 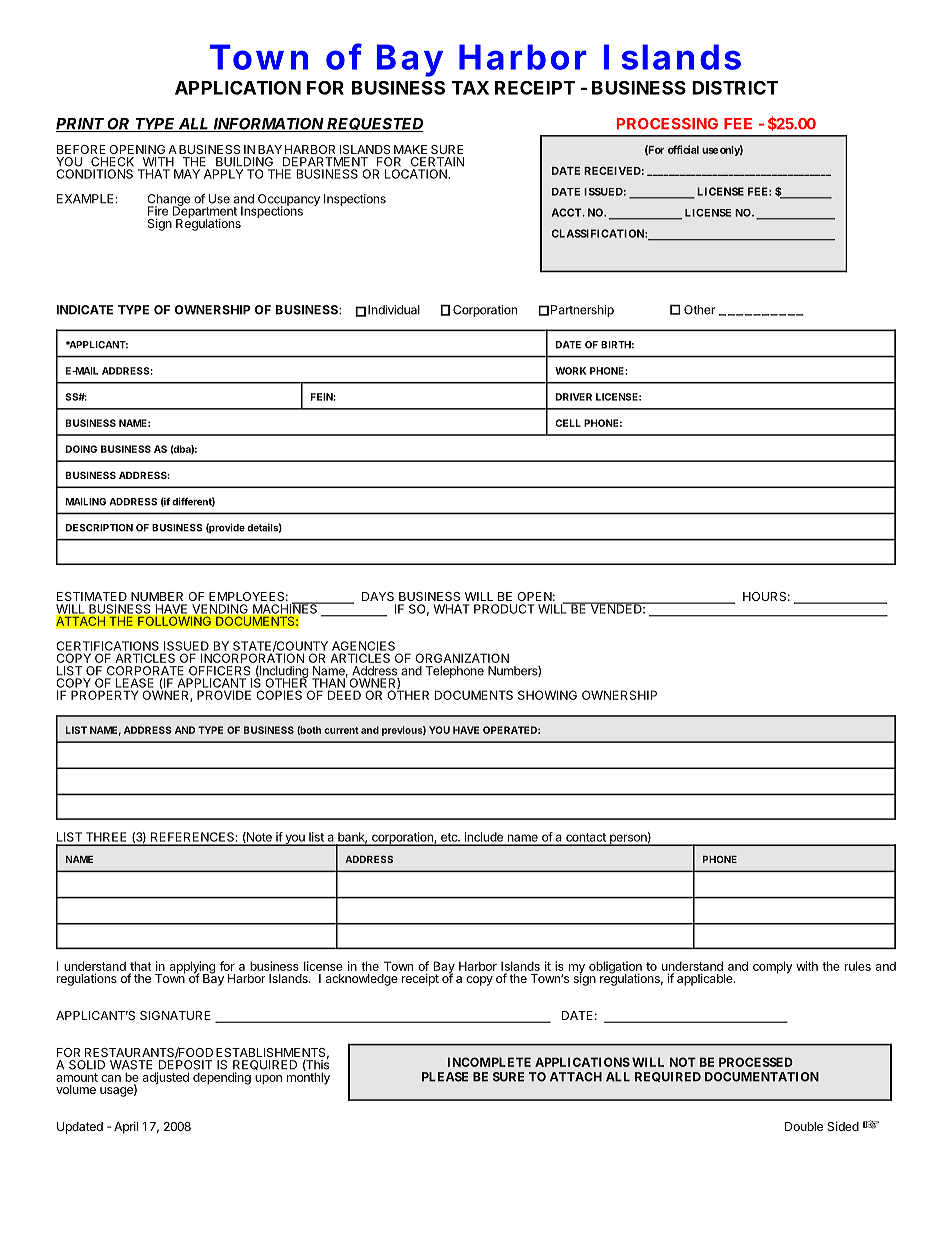 What do you see at coordinates (574, 397) in the page?
I see `DRIVER` at bounding box center [574, 397].
